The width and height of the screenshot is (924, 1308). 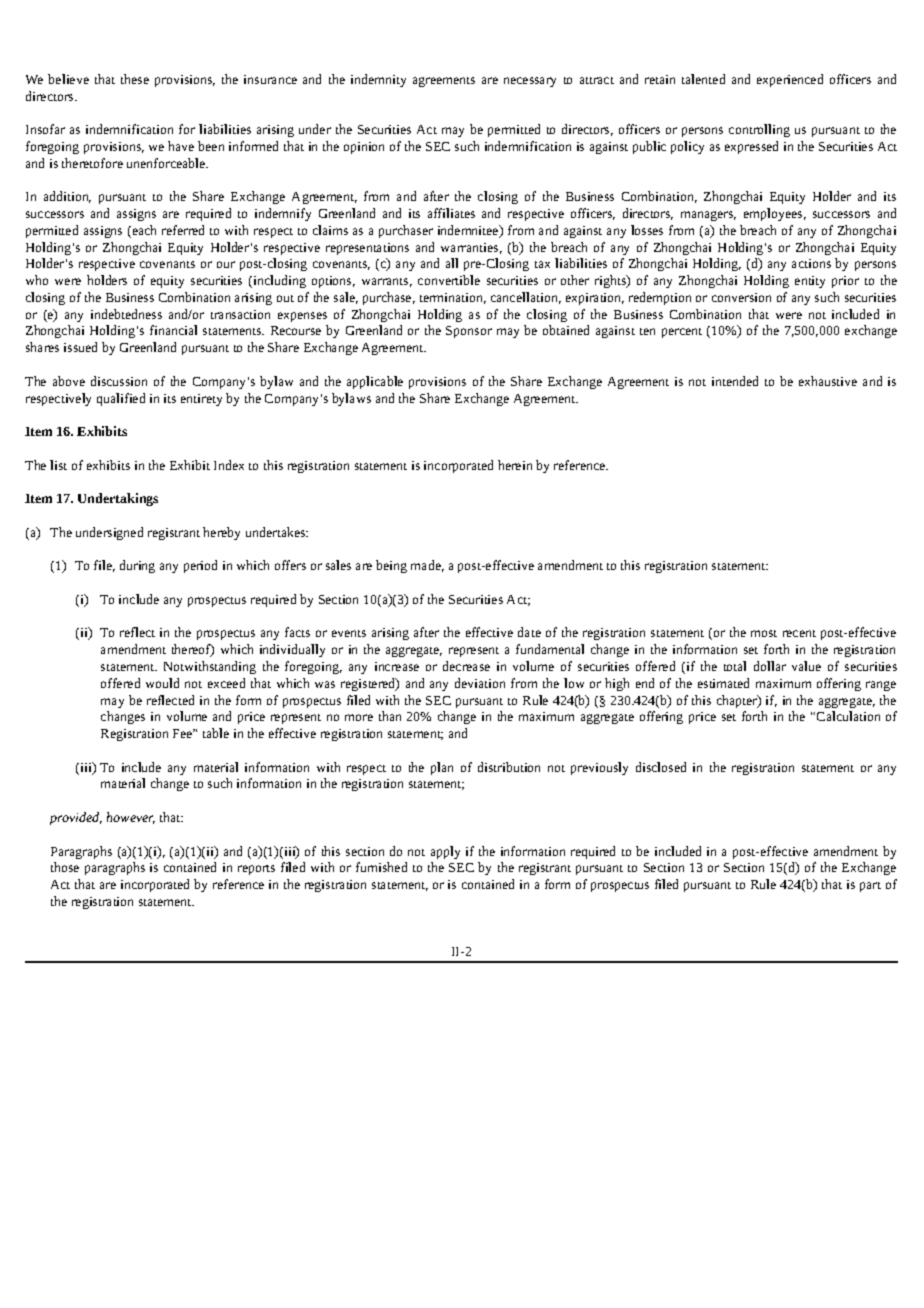 I want to click on these, so click(x=135, y=79).
